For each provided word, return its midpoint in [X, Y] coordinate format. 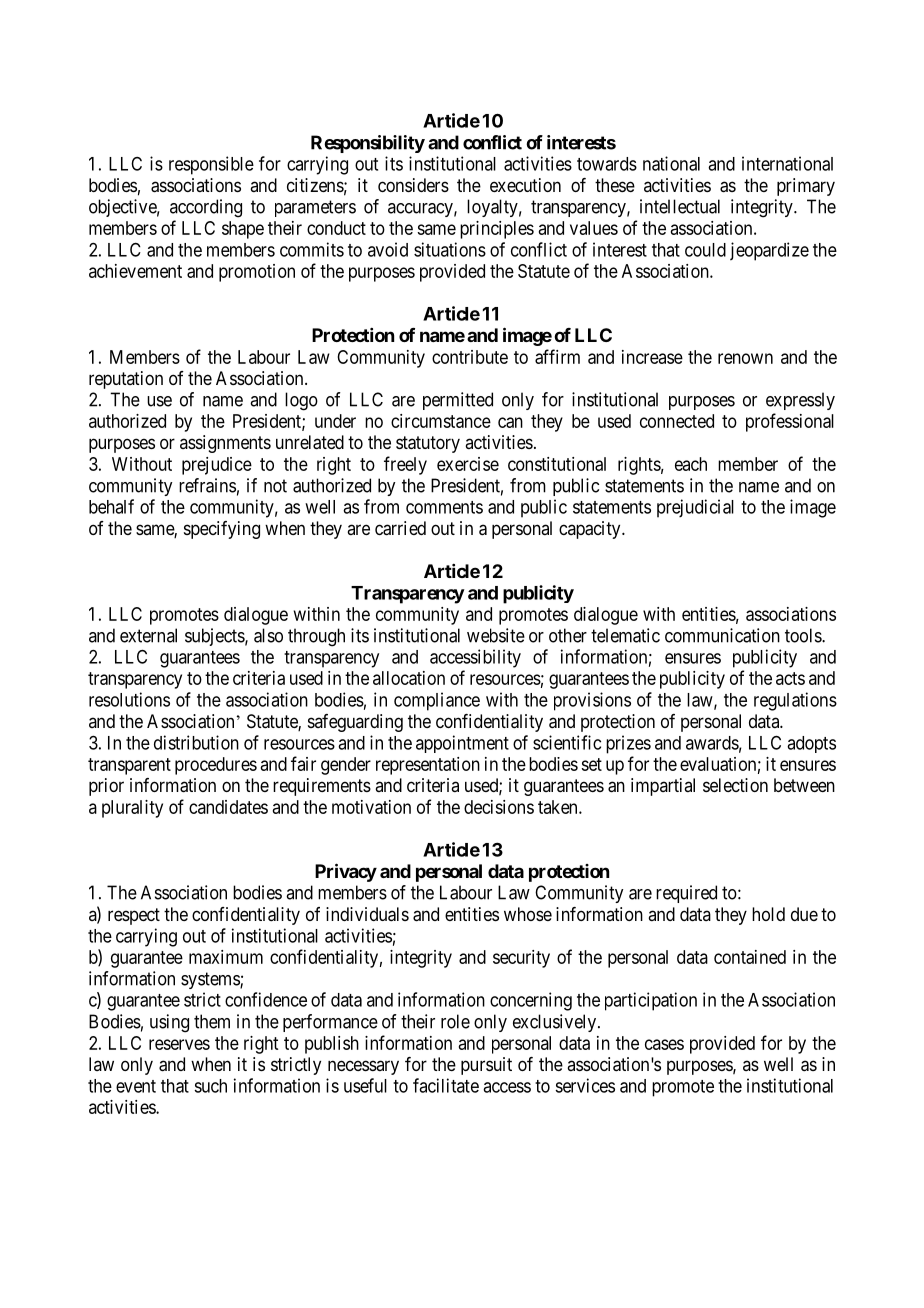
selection [735, 785]
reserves [179, 1044]
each [691, 464]
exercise [468, 464]
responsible [211, 165]
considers [413, 185]
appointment [462, 744]
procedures [216, 766]
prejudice [217, 466]
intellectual [680, 206]
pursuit [486, 1066]
